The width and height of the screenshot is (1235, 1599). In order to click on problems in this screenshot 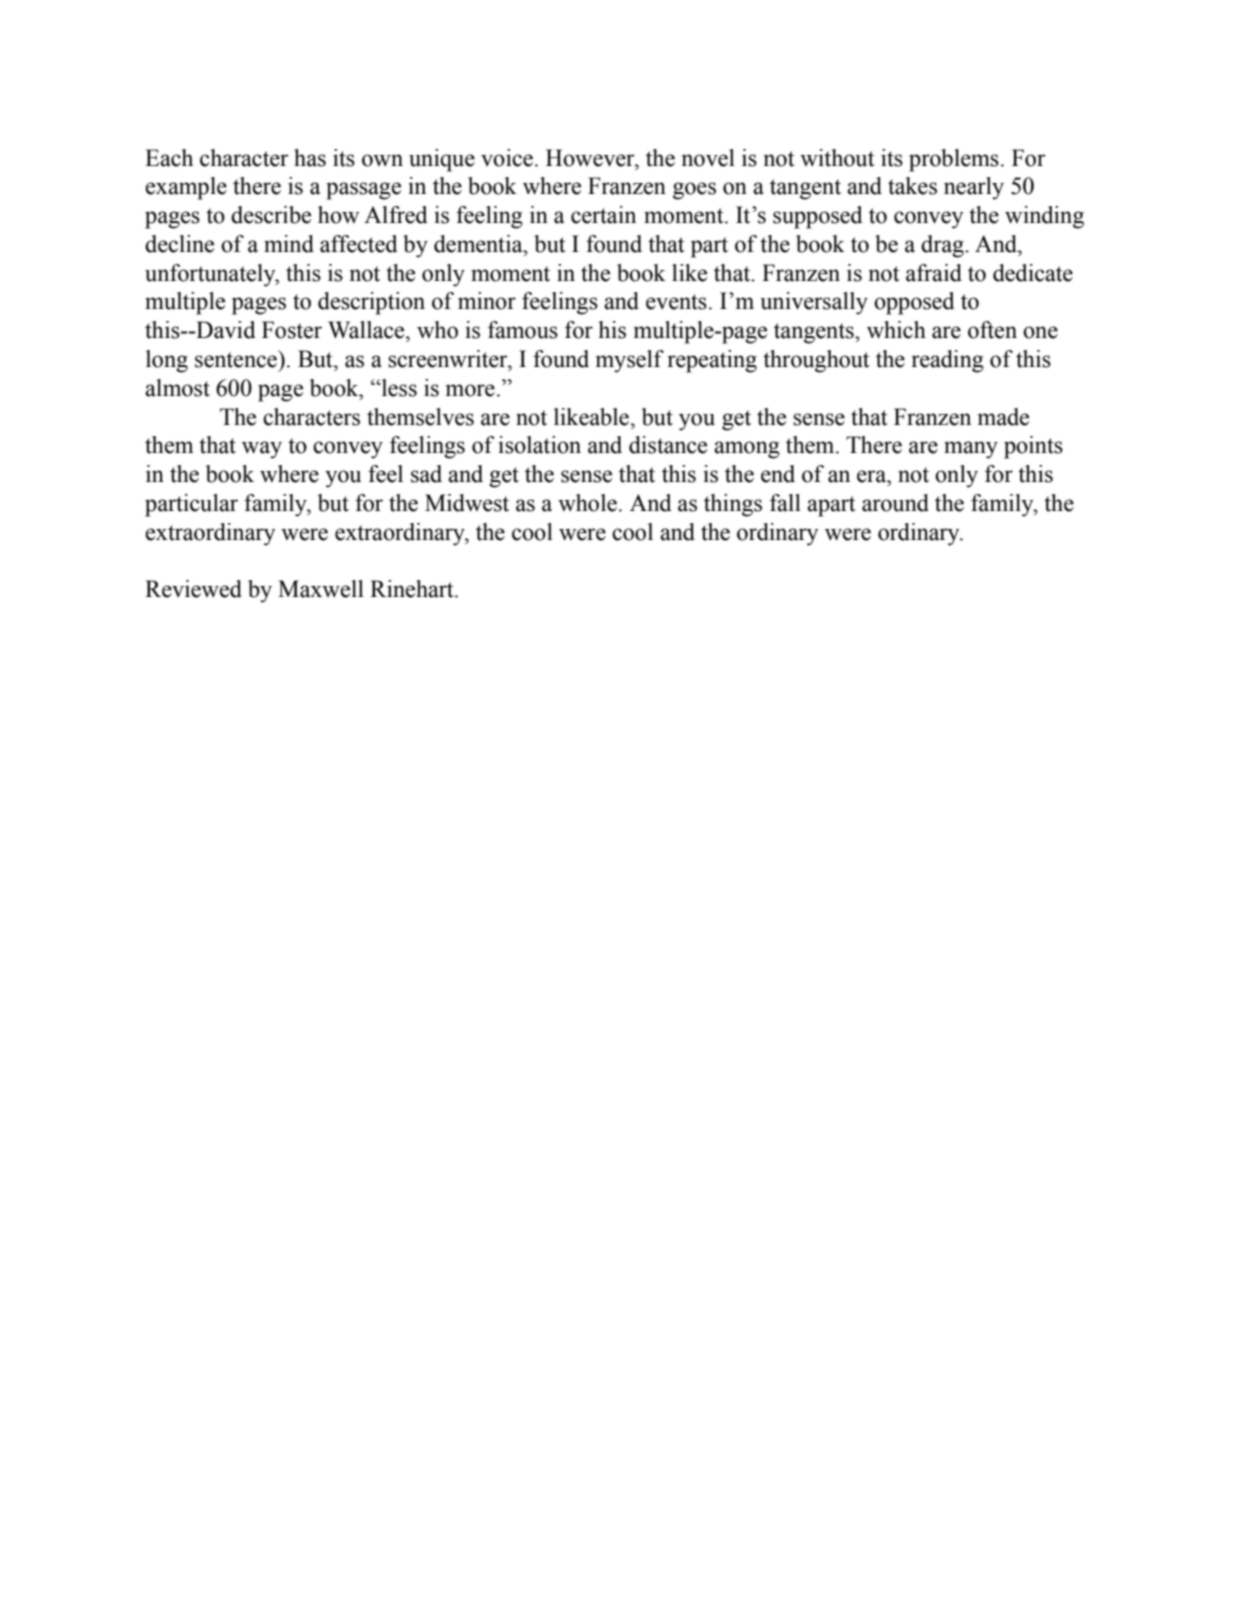, I will do `click(954, 160)`.
